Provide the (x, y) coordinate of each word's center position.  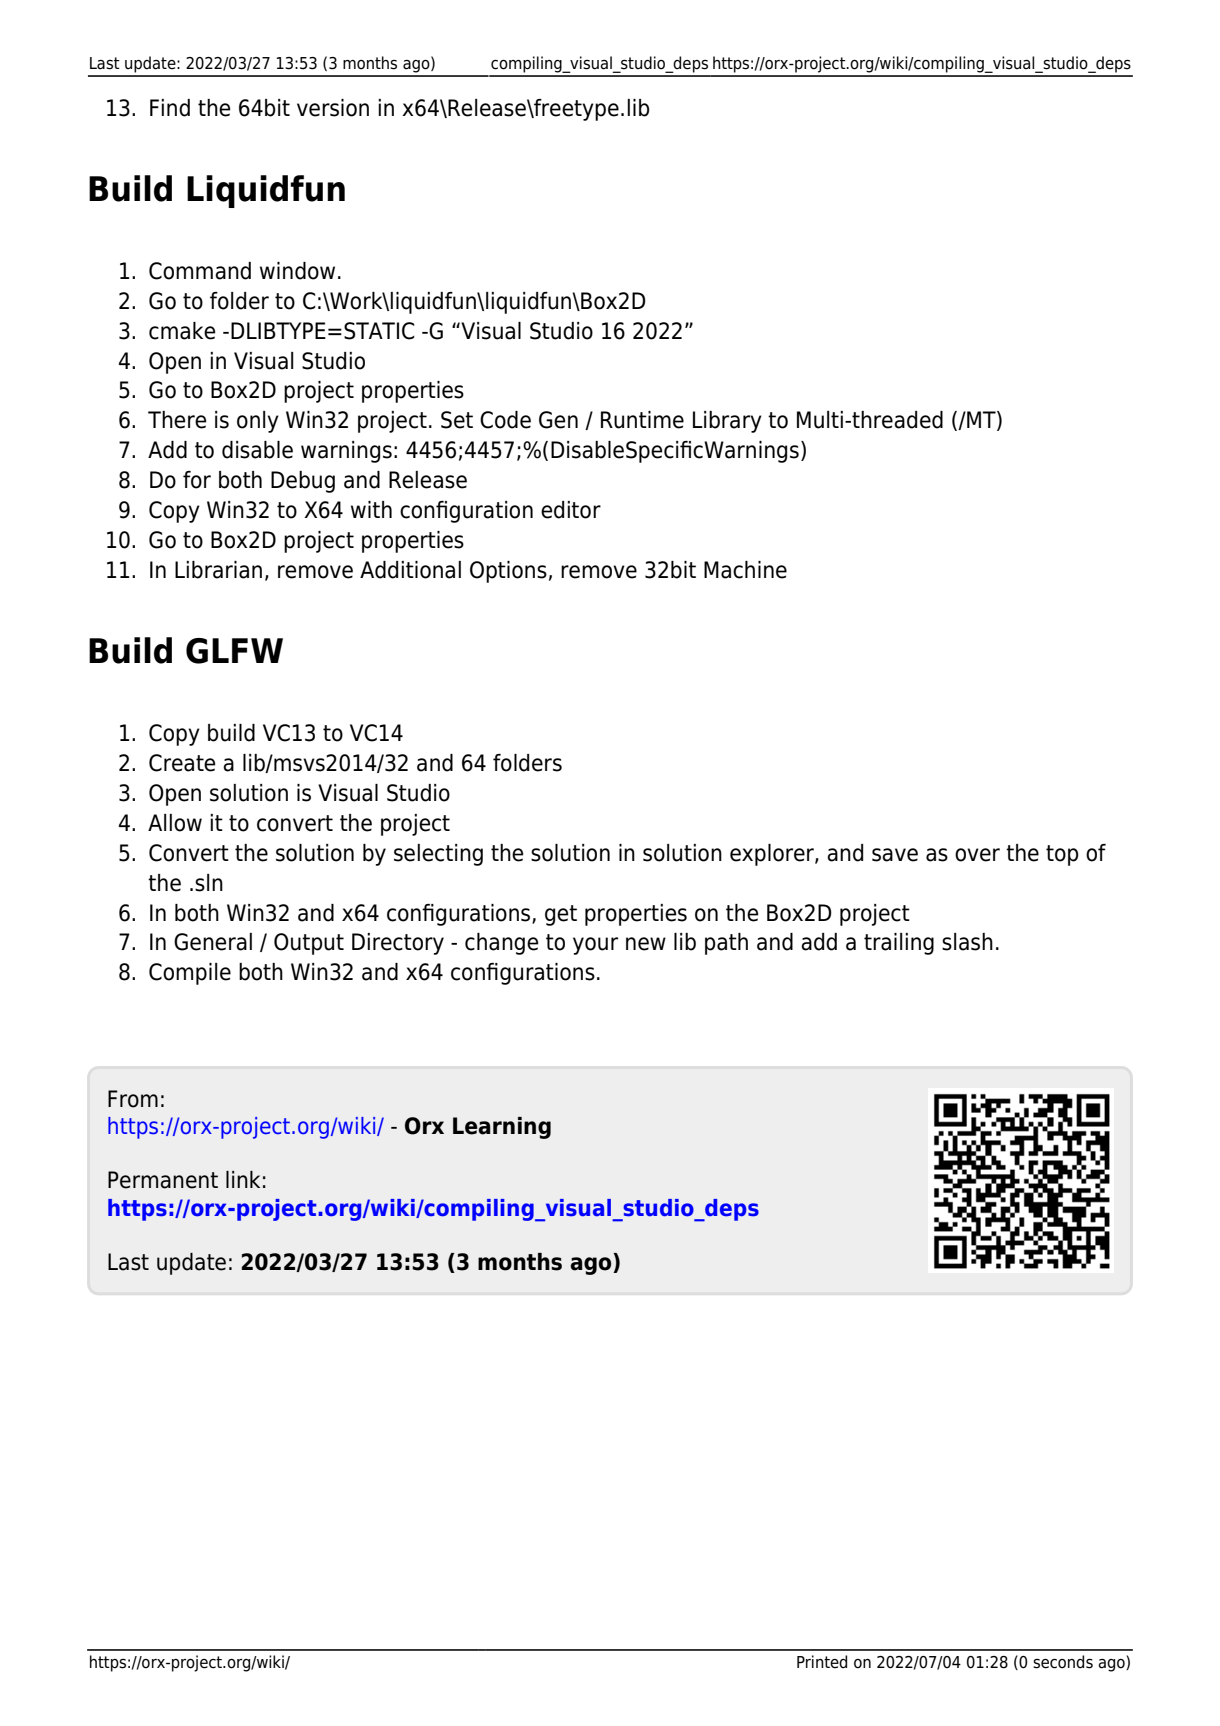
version (333, 108)
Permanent (163, 1180)
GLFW (234, 651)
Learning (502, 1128)
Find (170, 108)
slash (967, 942)
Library (727, 422)
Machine (745, 570)
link (243, 1179)
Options (508, 572)
